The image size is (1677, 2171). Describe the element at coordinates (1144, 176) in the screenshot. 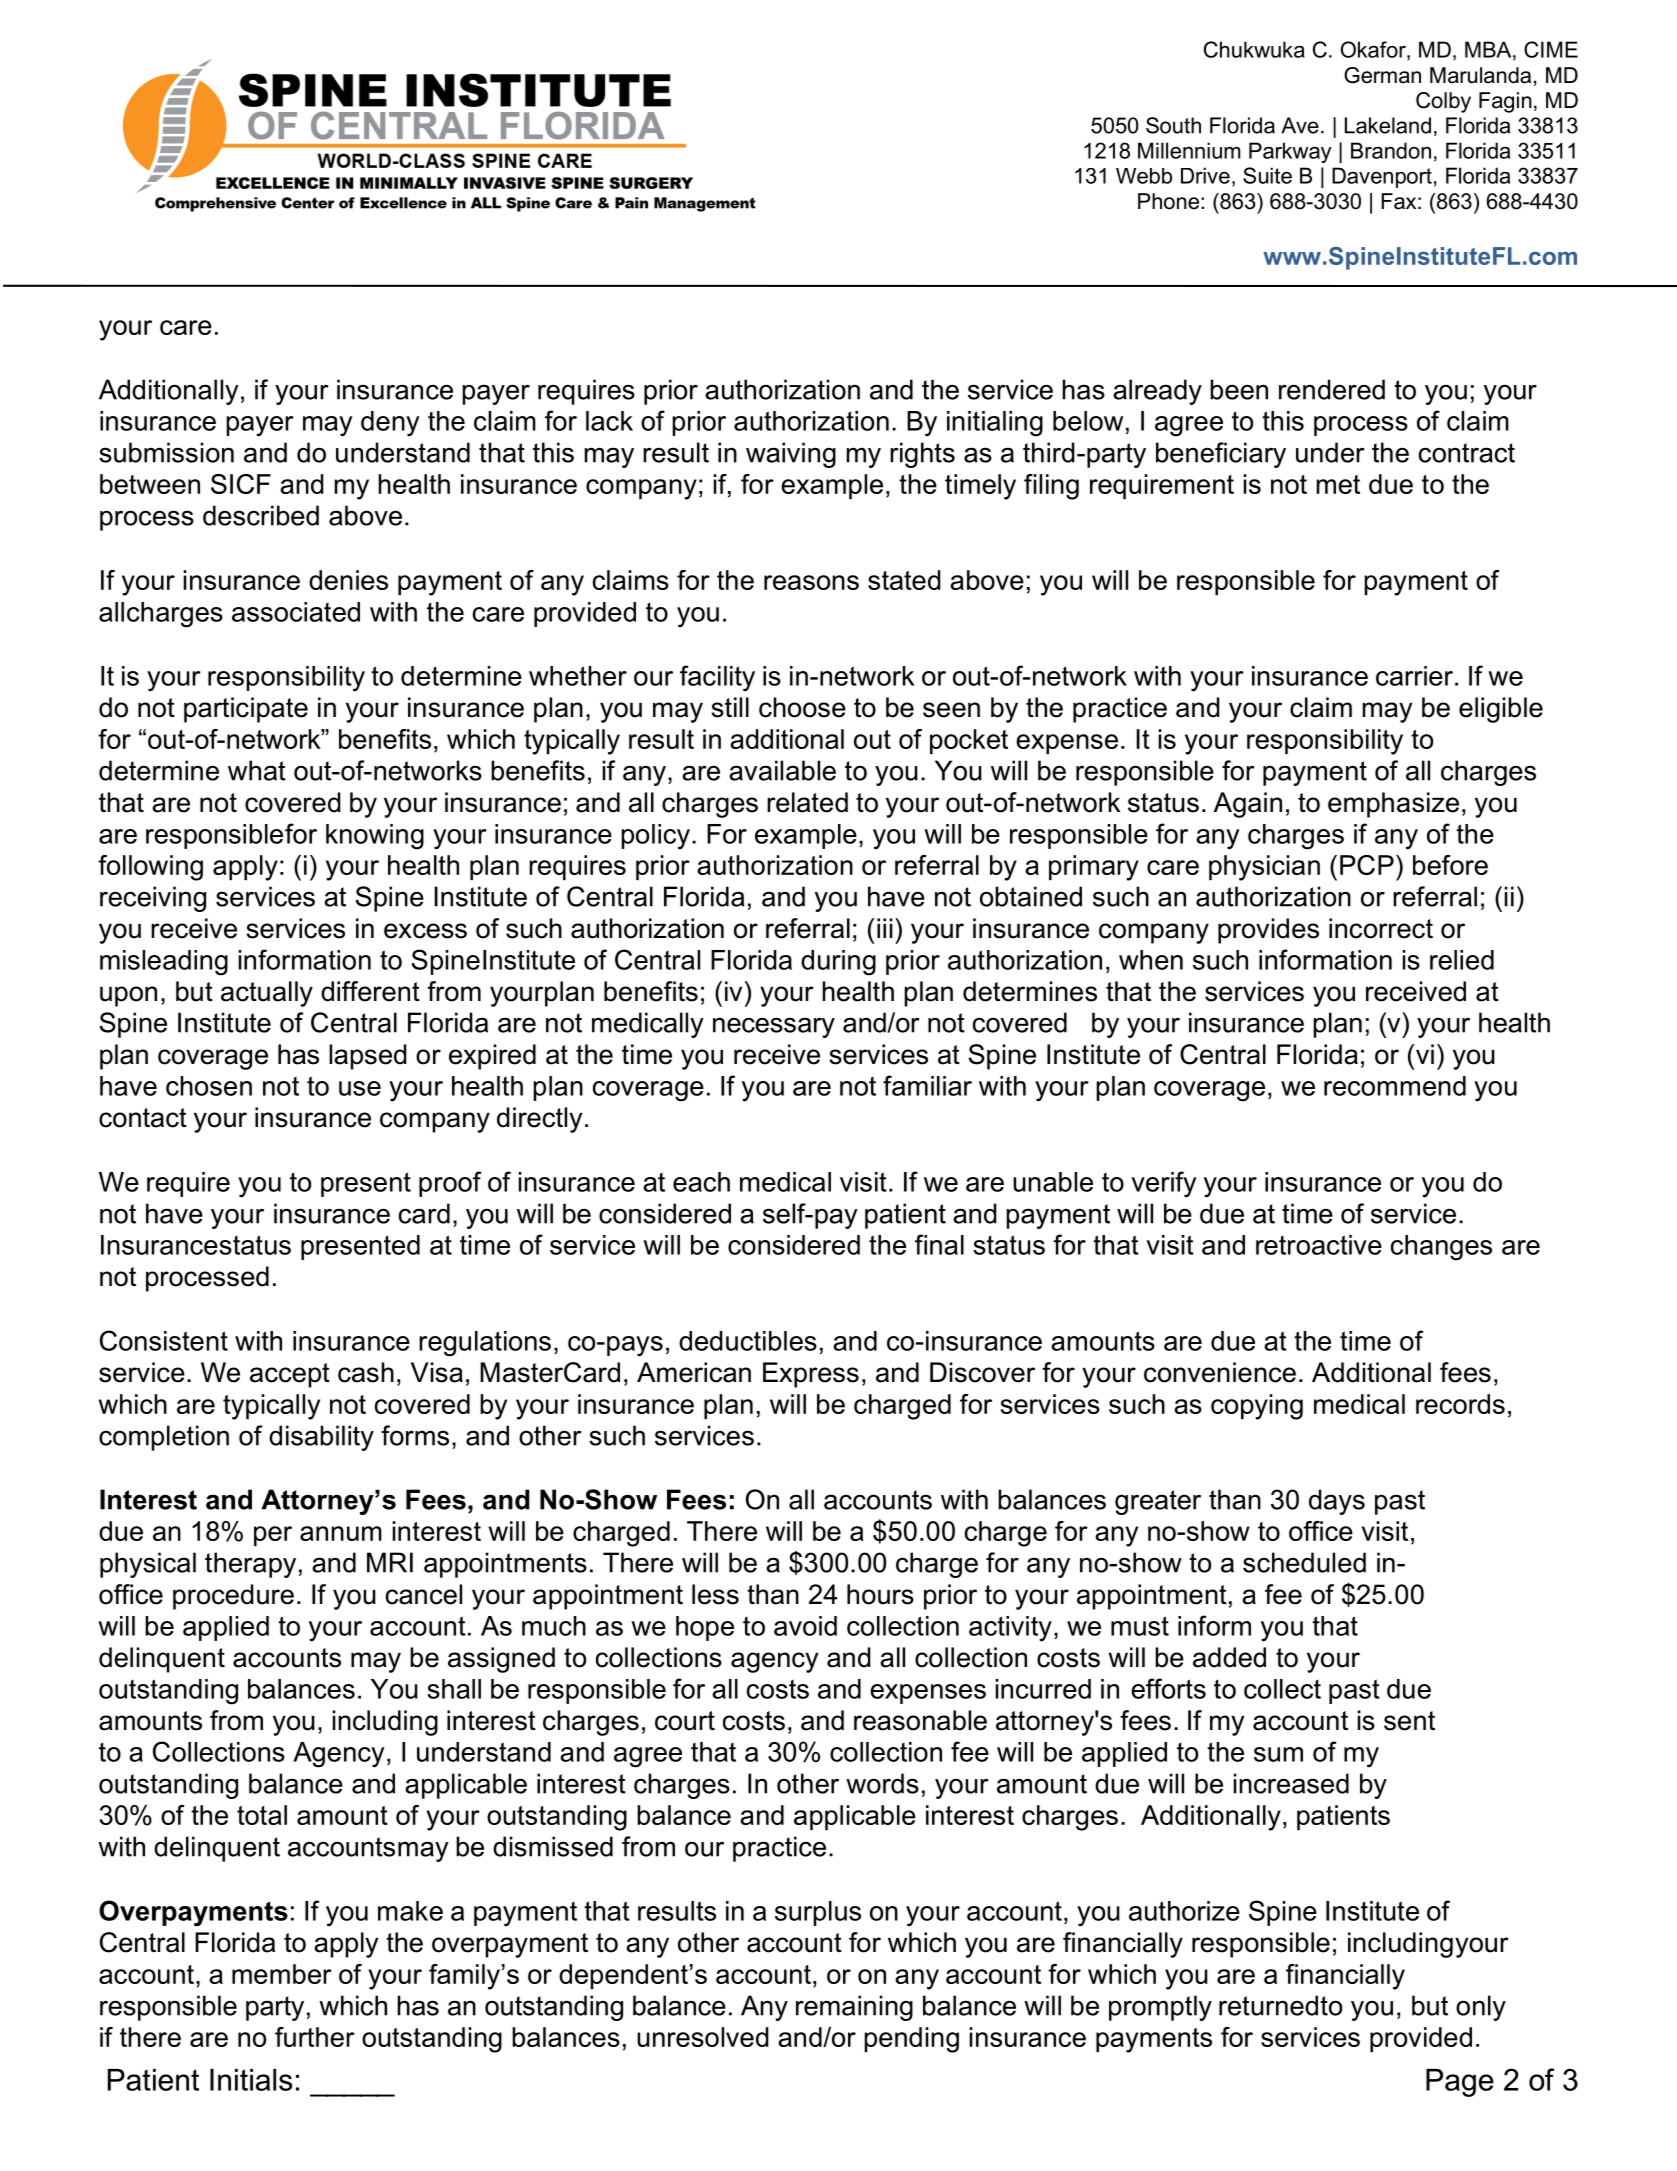

I see `Webb` at that location.
